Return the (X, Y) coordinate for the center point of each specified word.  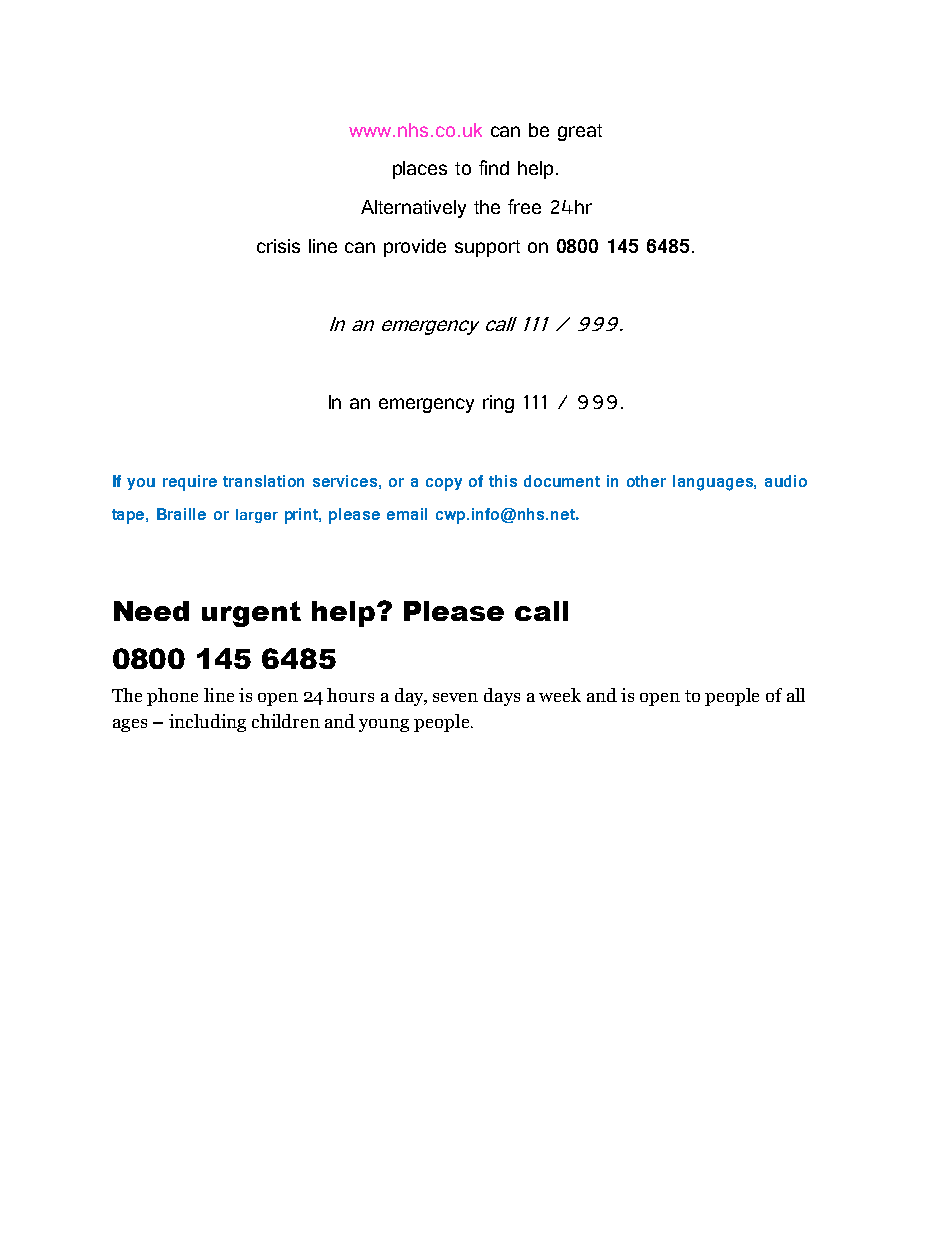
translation (263, 481)
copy (444, 484)
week (560, 695)
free (524, 206)
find (494, 167)
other (646, 481)
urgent (251, 614)
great (580, 132)
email (407, 514)
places (420, 170)
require (190, 483)
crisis (278, 246)
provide (415, 248)
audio (786, 481)
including (207, 723)
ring (498, 404)
